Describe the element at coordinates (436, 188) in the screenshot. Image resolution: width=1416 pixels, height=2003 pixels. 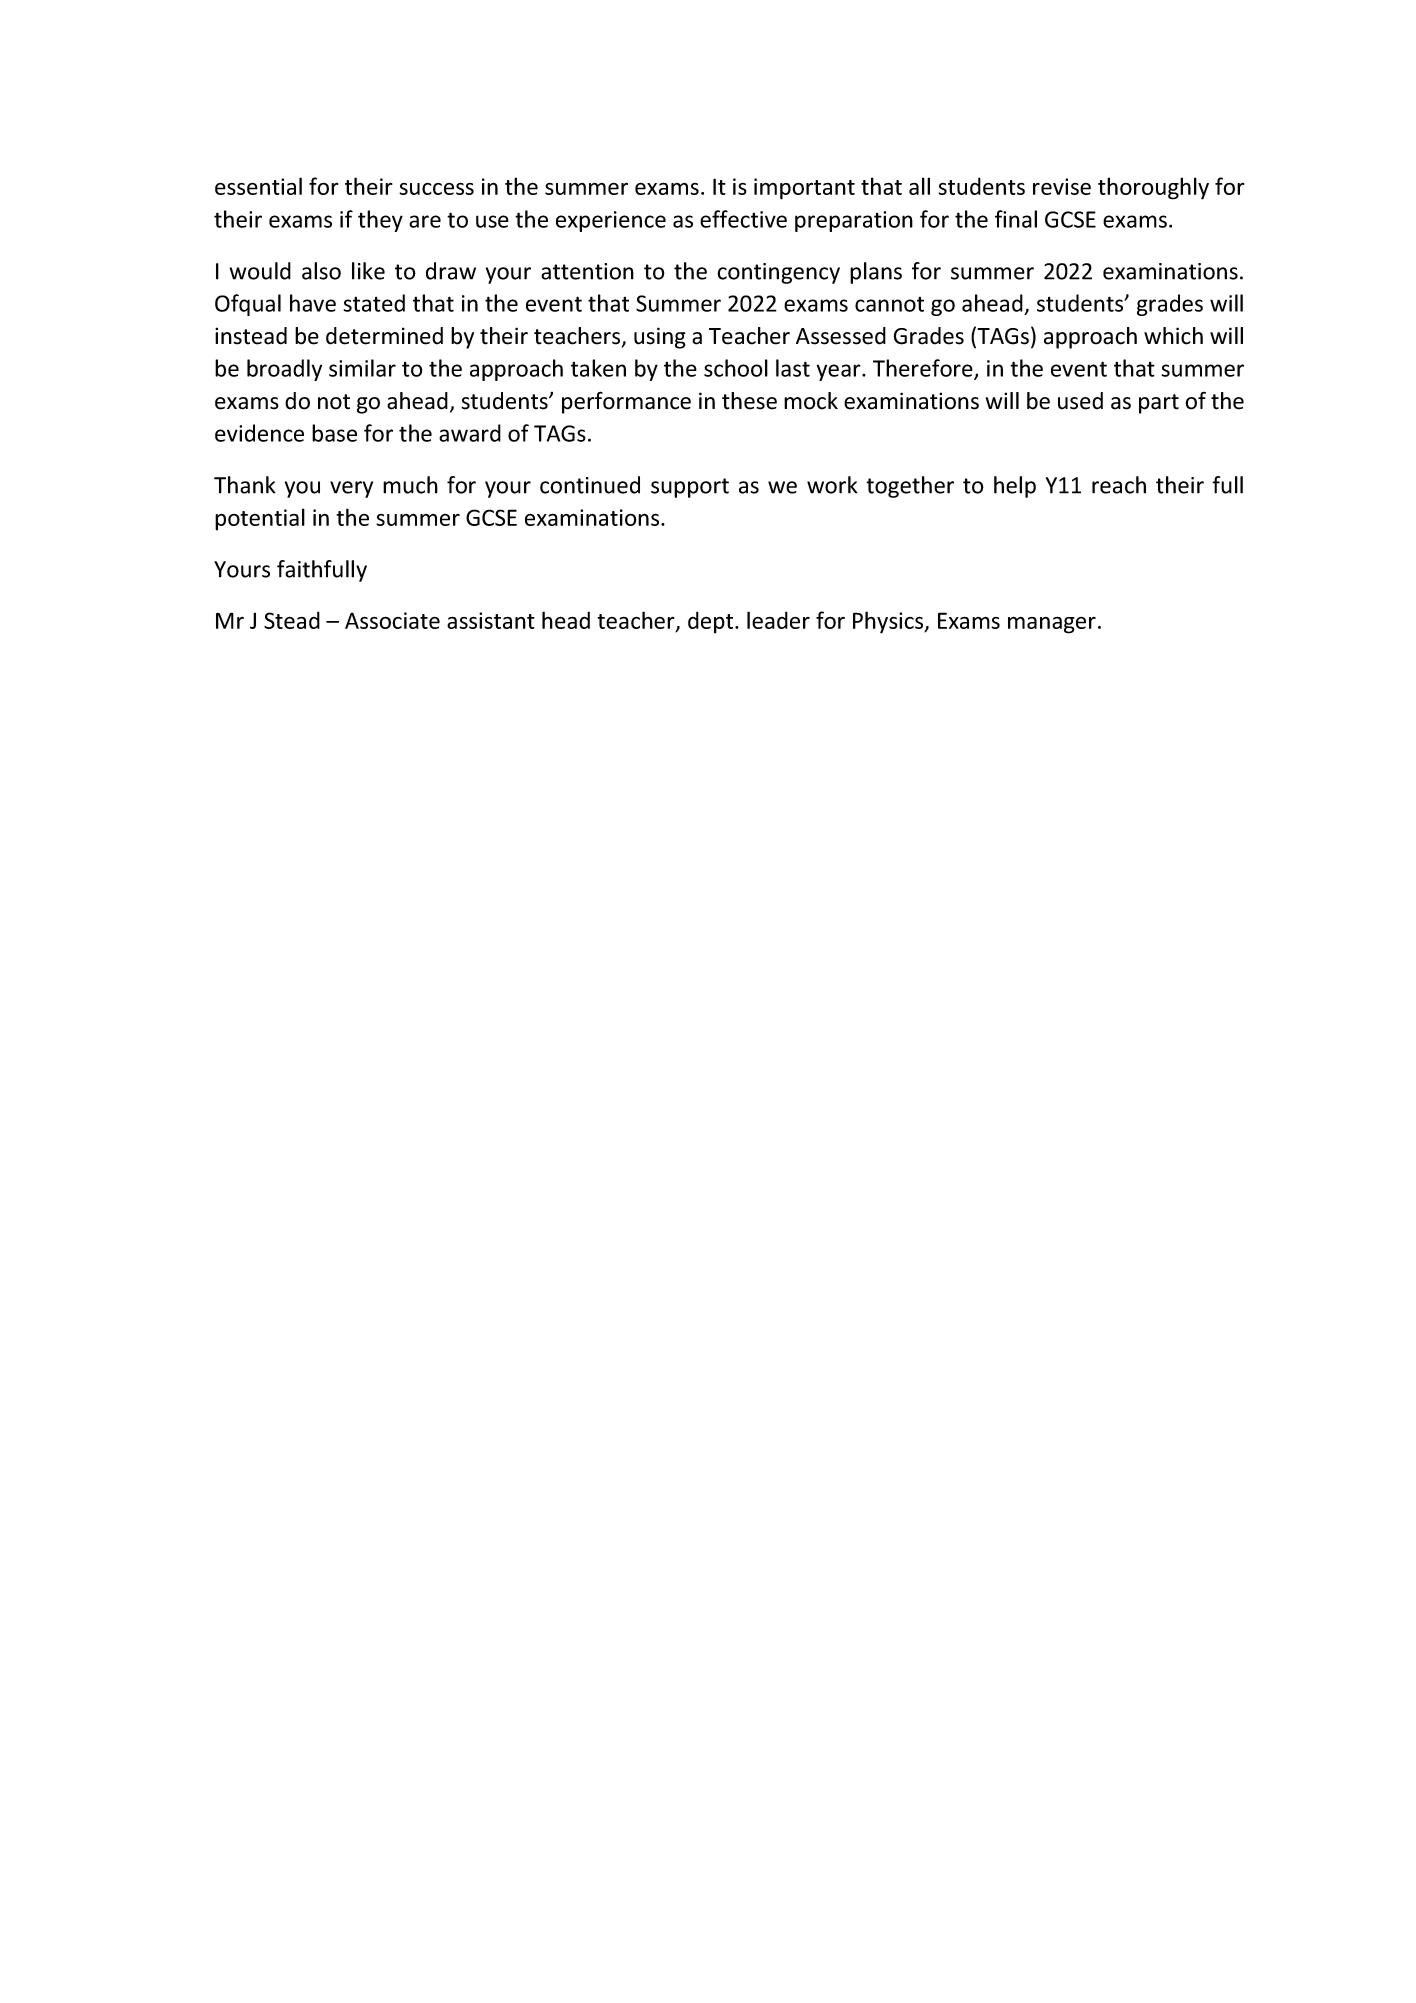
I see `success` at that location.
